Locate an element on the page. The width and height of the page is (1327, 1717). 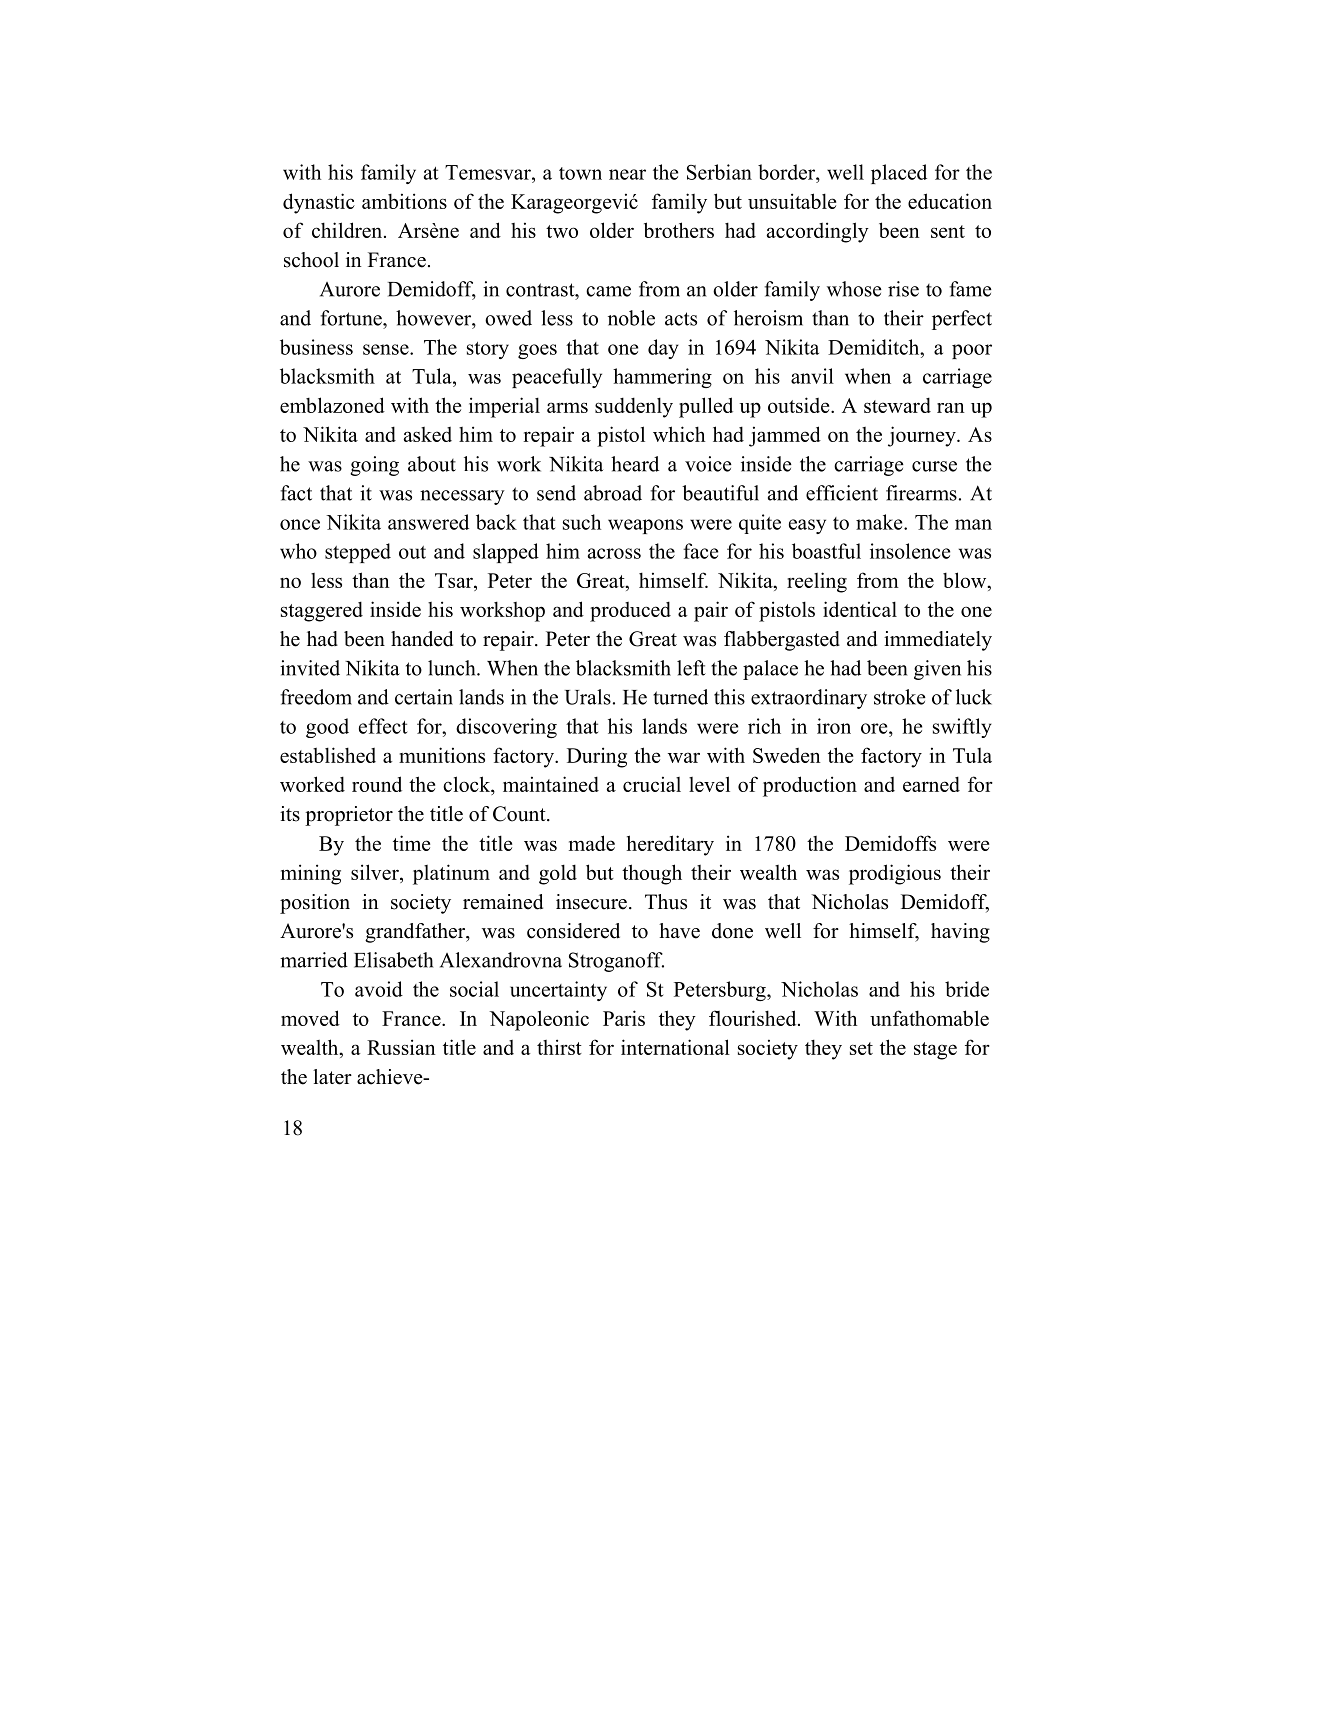
near is located at coordinates (627, 174).
